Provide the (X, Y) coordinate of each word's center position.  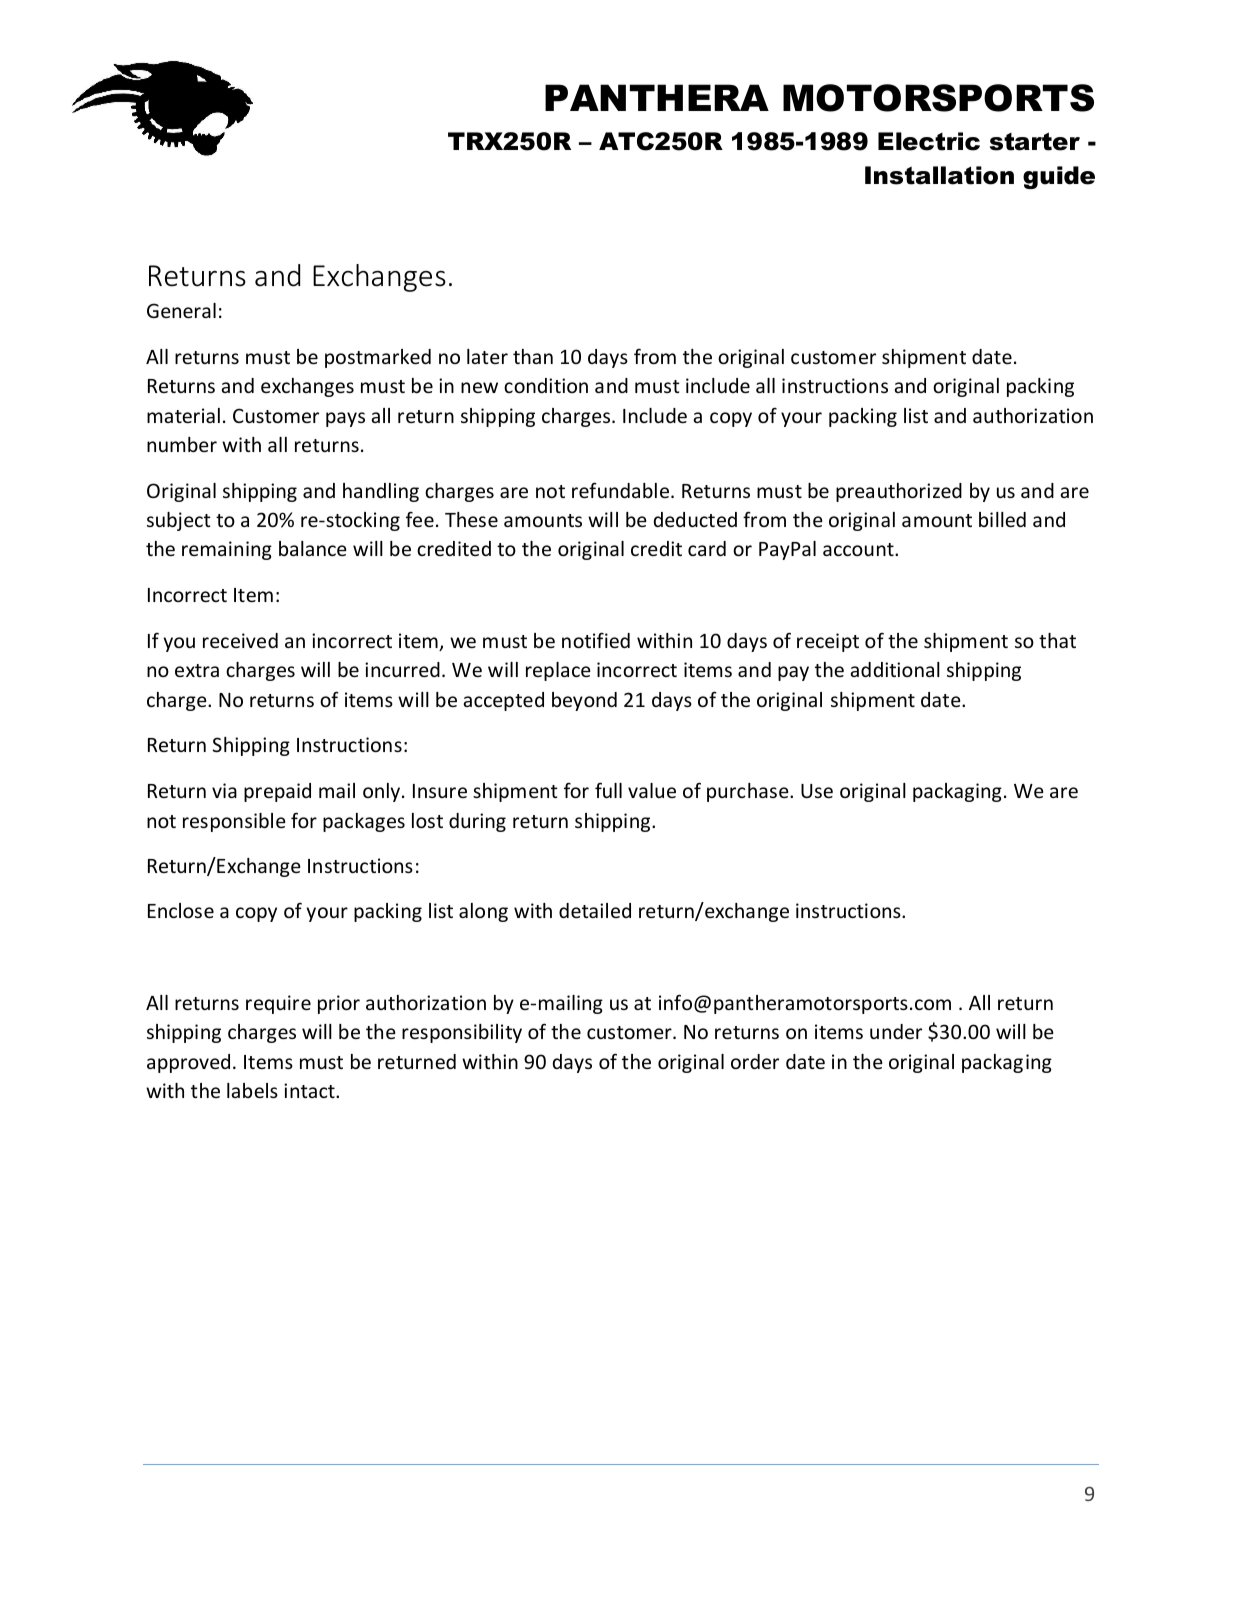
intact (310, 1090)
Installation (939, 175)
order (755, 1061)
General (181, 310)
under (896, 1031)
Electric (929, 141)
